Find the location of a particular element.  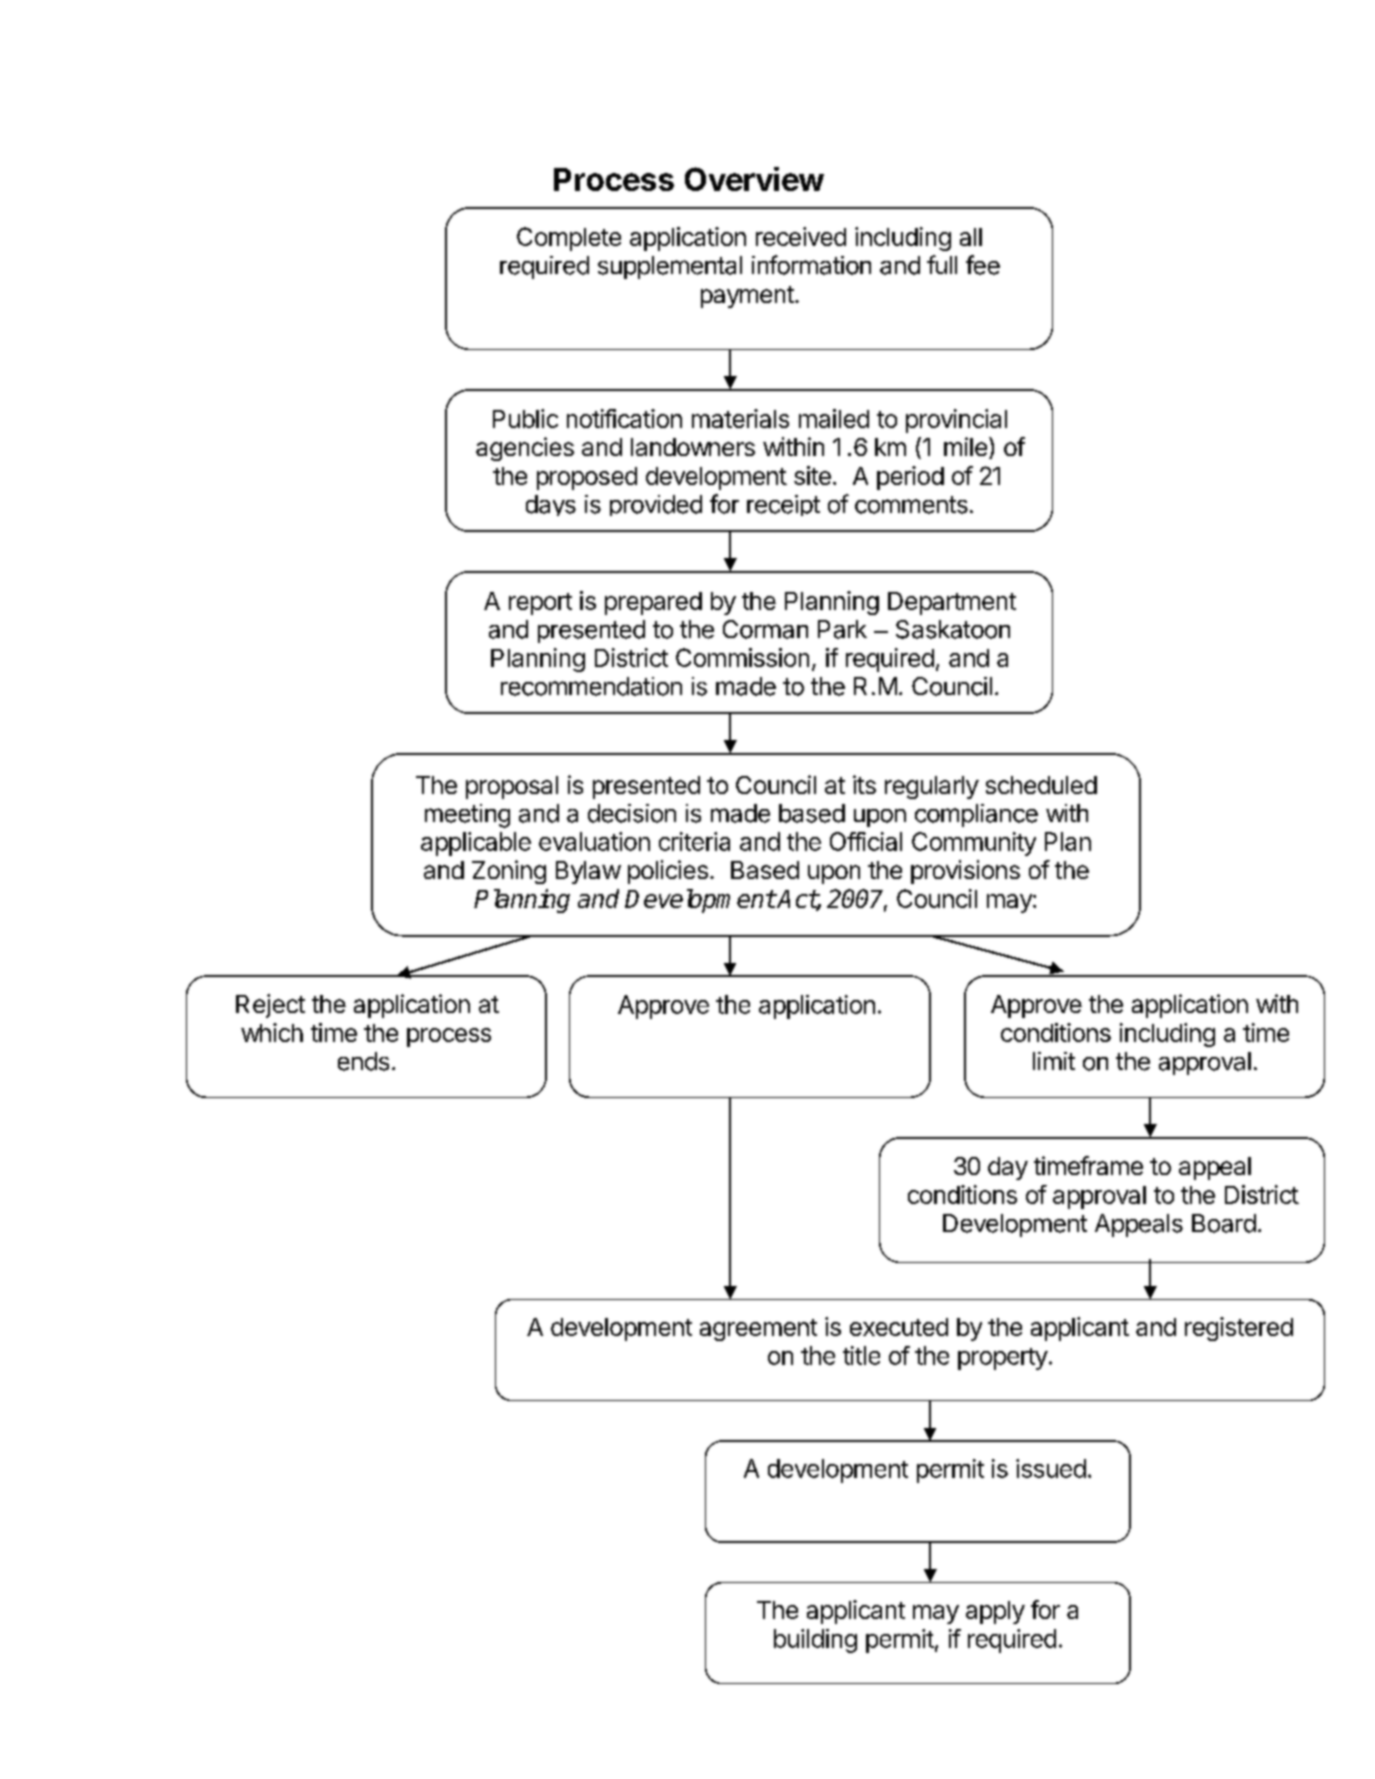

building is located at coordinates (815, 1641).
